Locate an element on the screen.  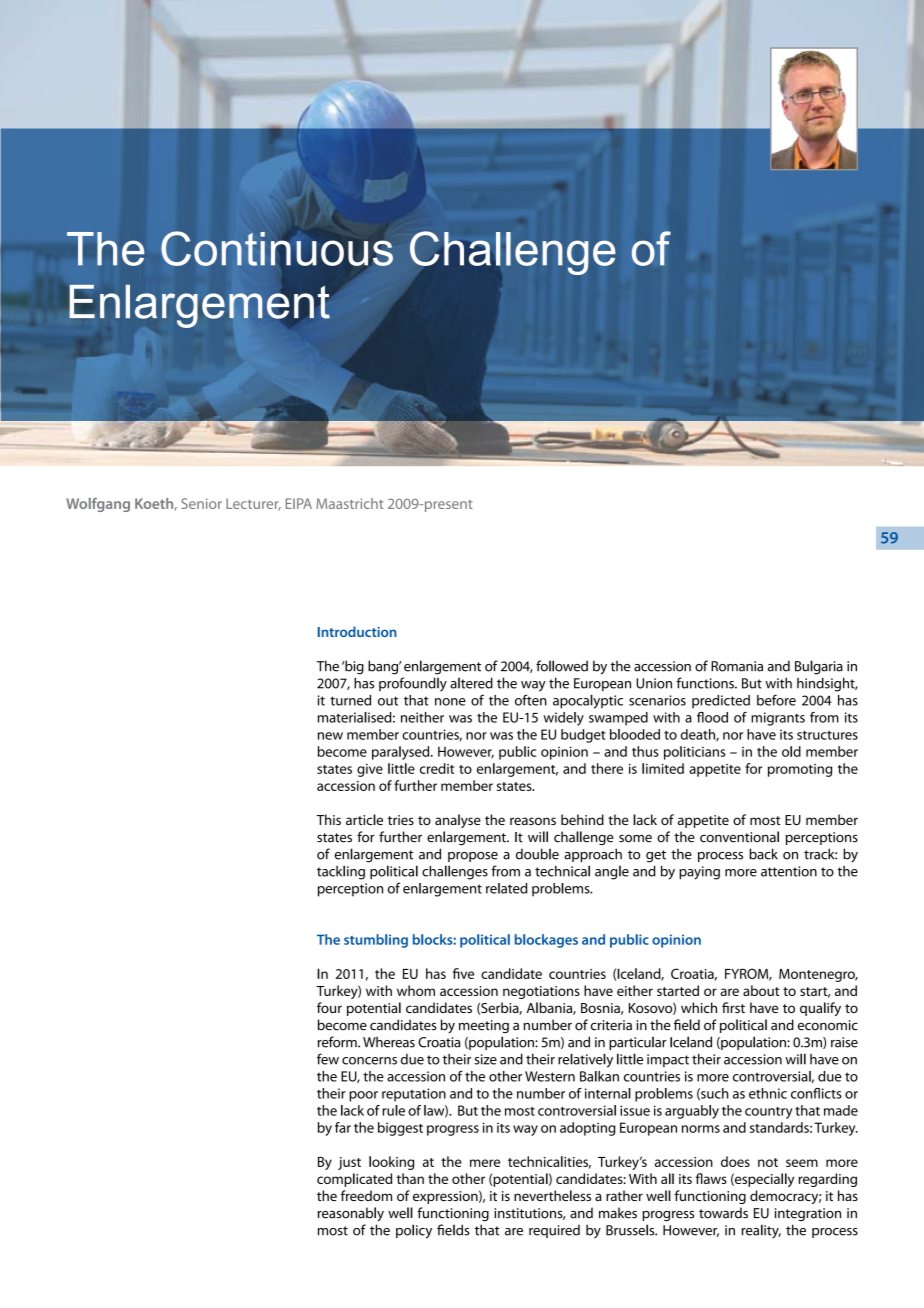
reasonably is located at coordinates (351, 1214).
